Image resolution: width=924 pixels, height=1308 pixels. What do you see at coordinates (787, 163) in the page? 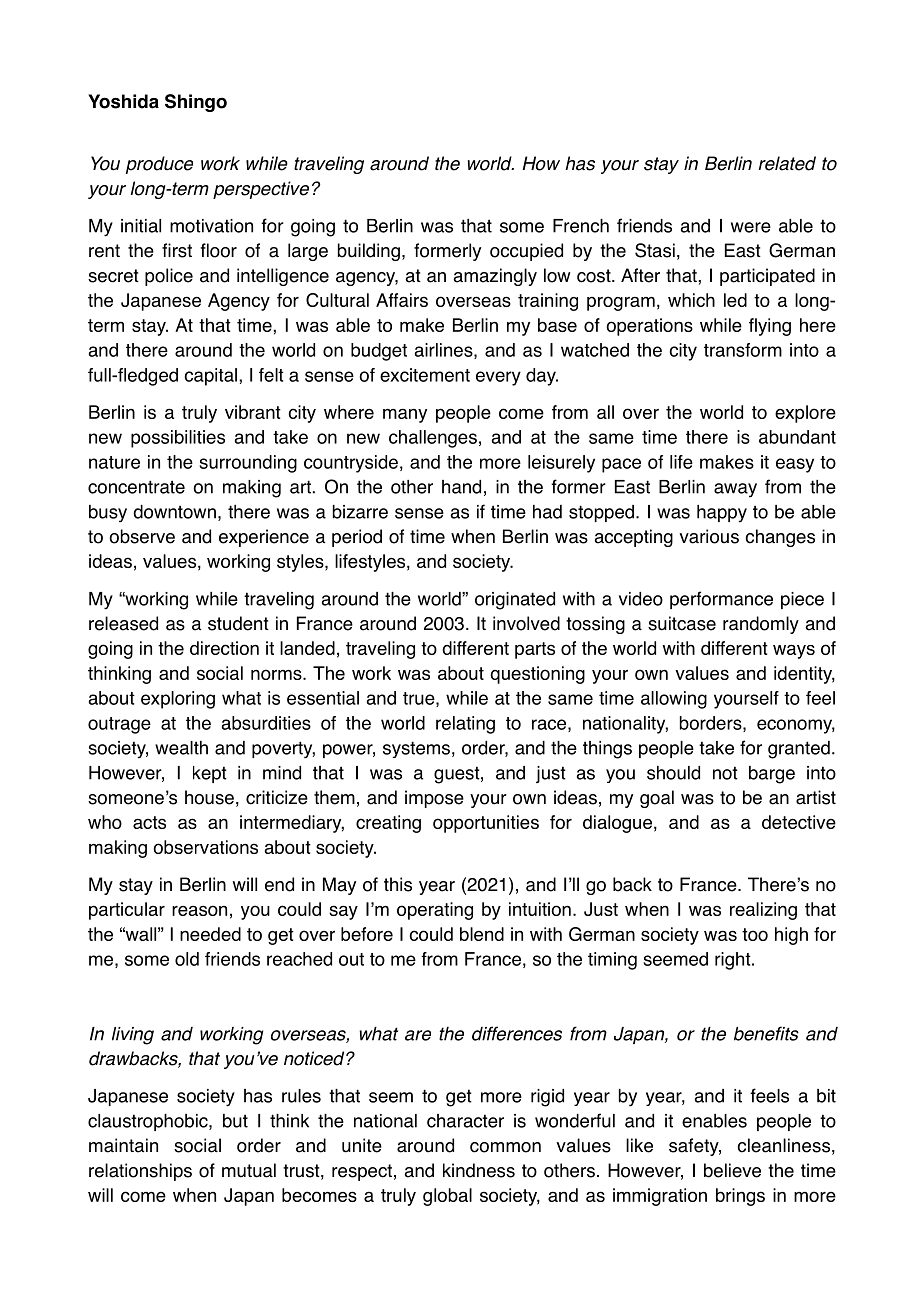
I see `related` at bounding box center [787, 163].
